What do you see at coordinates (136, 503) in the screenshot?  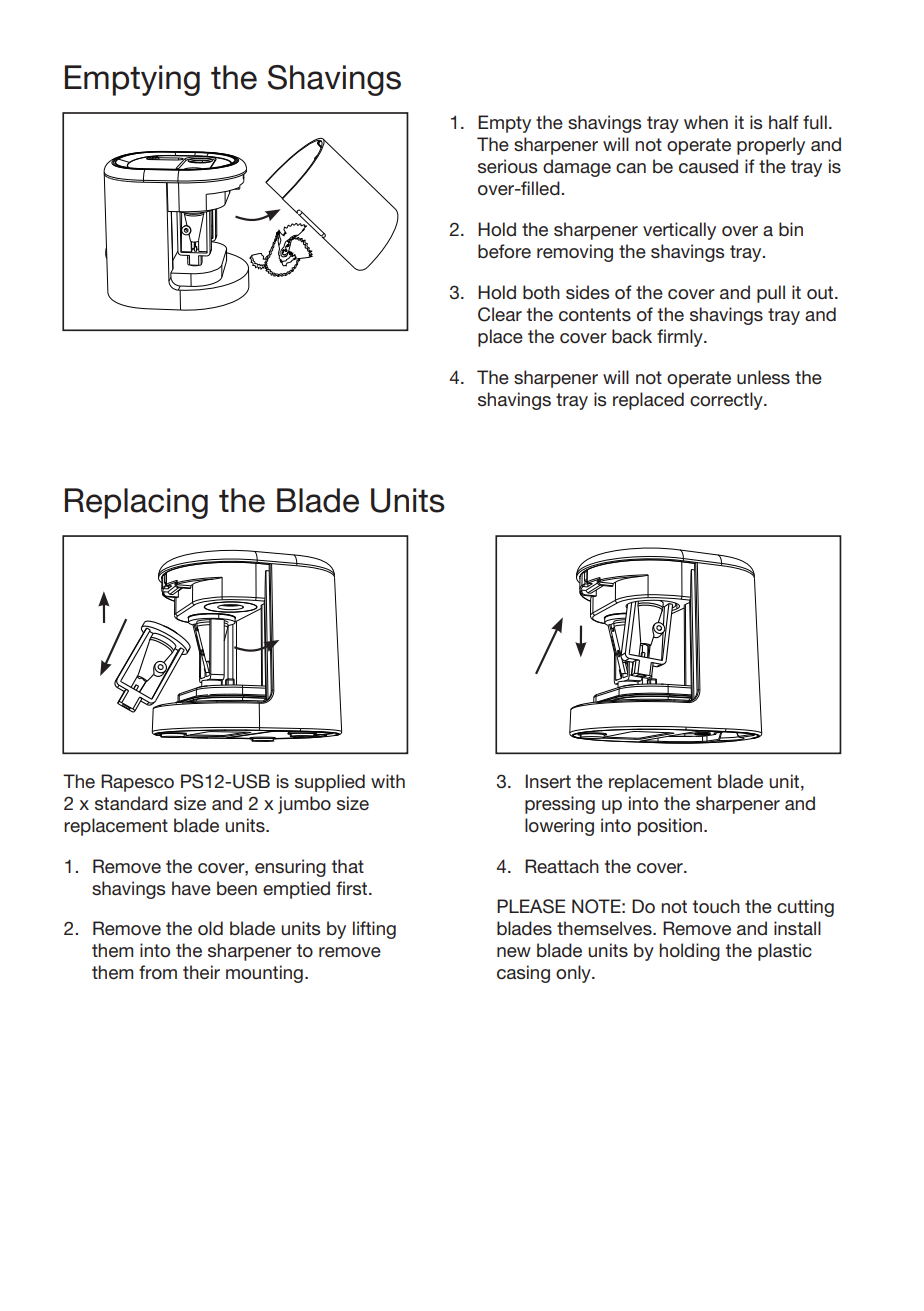 I see `Replacing` at bounding box center [136, 503].
